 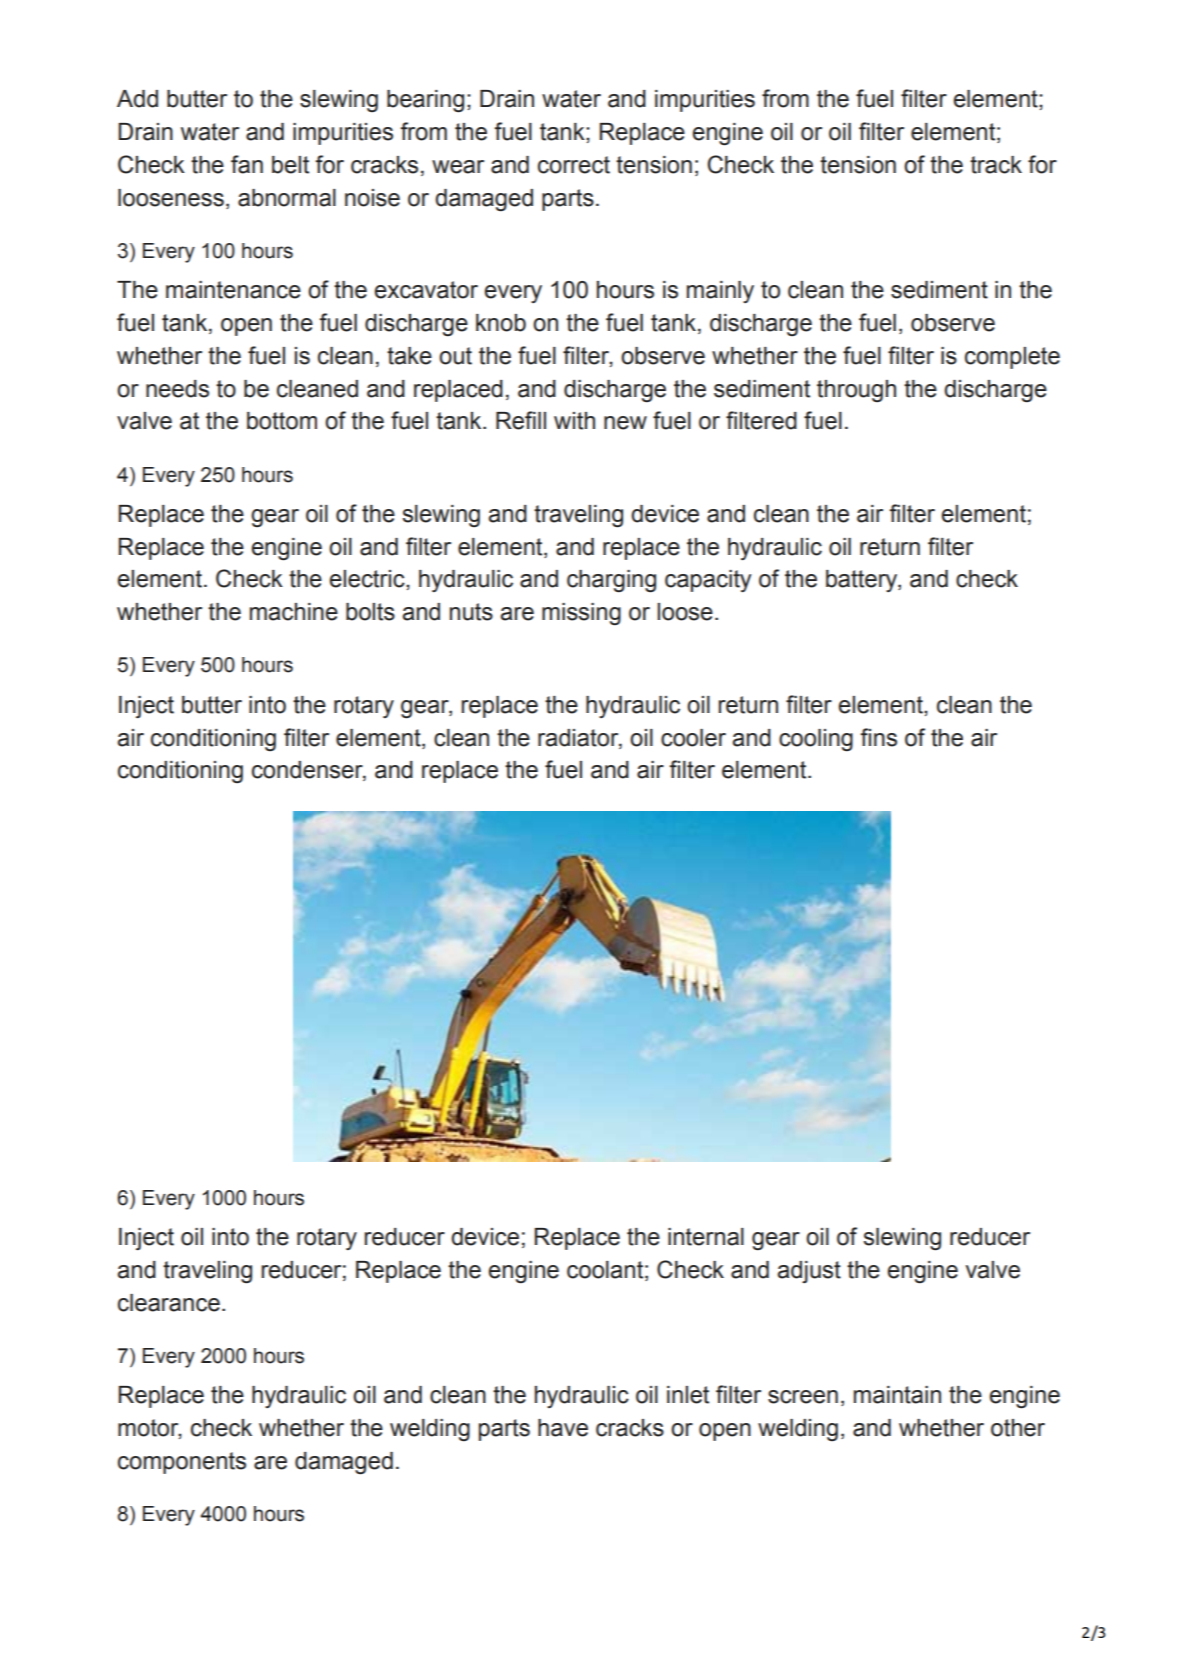 I want to click on maintain, so click(x=897, y=1395).
